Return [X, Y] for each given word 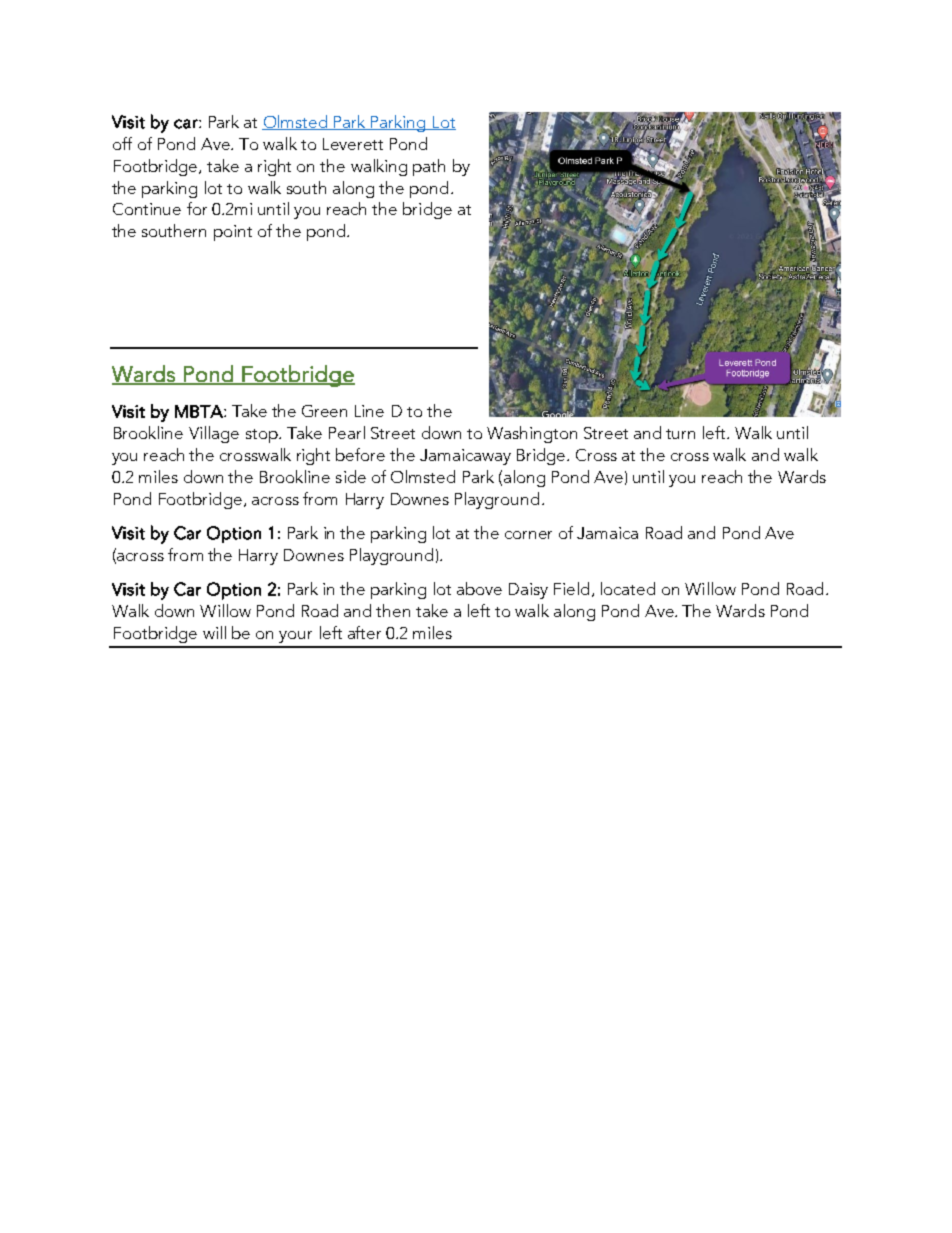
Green [324, 411]
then [393, 610]
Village [214, 434]
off [122, 143]
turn [680, 434]
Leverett [353, 144]
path [429, 167]
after [364, 632]
